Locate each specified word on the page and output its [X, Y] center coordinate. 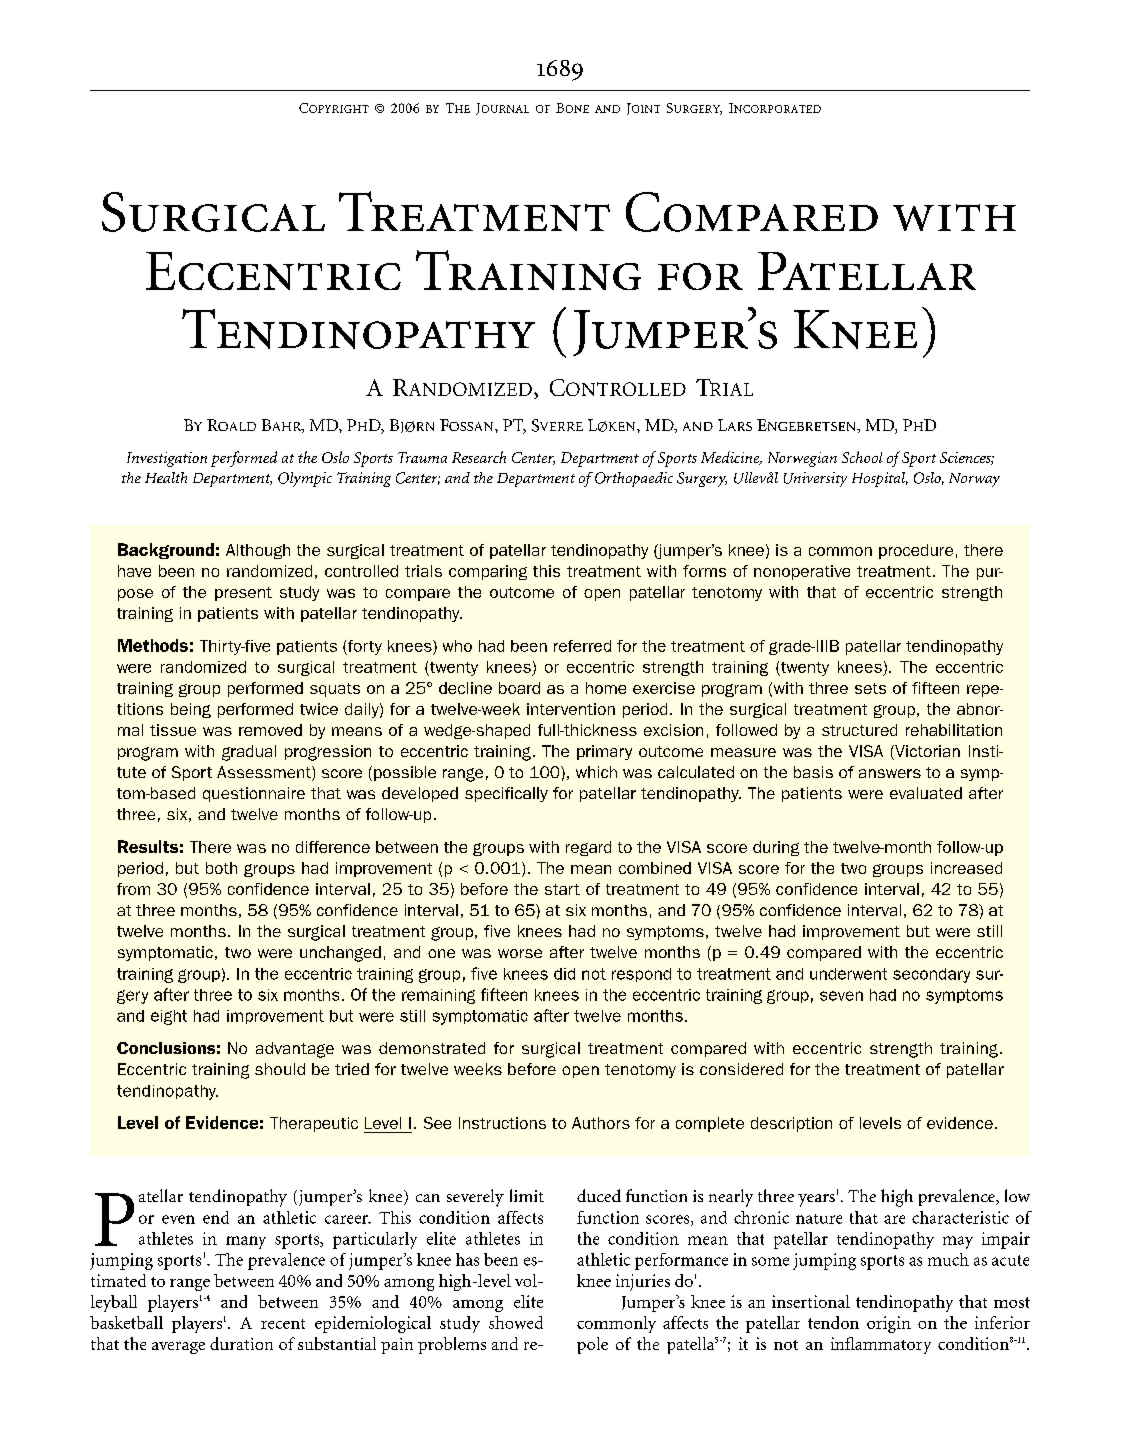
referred [582, 646]
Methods [153, 645]
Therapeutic [314, 1124]
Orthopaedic [634, 479]
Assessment [265, 773]
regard [588, 848]
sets [870, 688]
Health [166, 477]
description [791, 1124]
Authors [601, 1123]
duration [241, 1343]
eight [169, 1017]
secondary [931, 975]
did [564, 974]
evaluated [926, 793]
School [862, 457]
